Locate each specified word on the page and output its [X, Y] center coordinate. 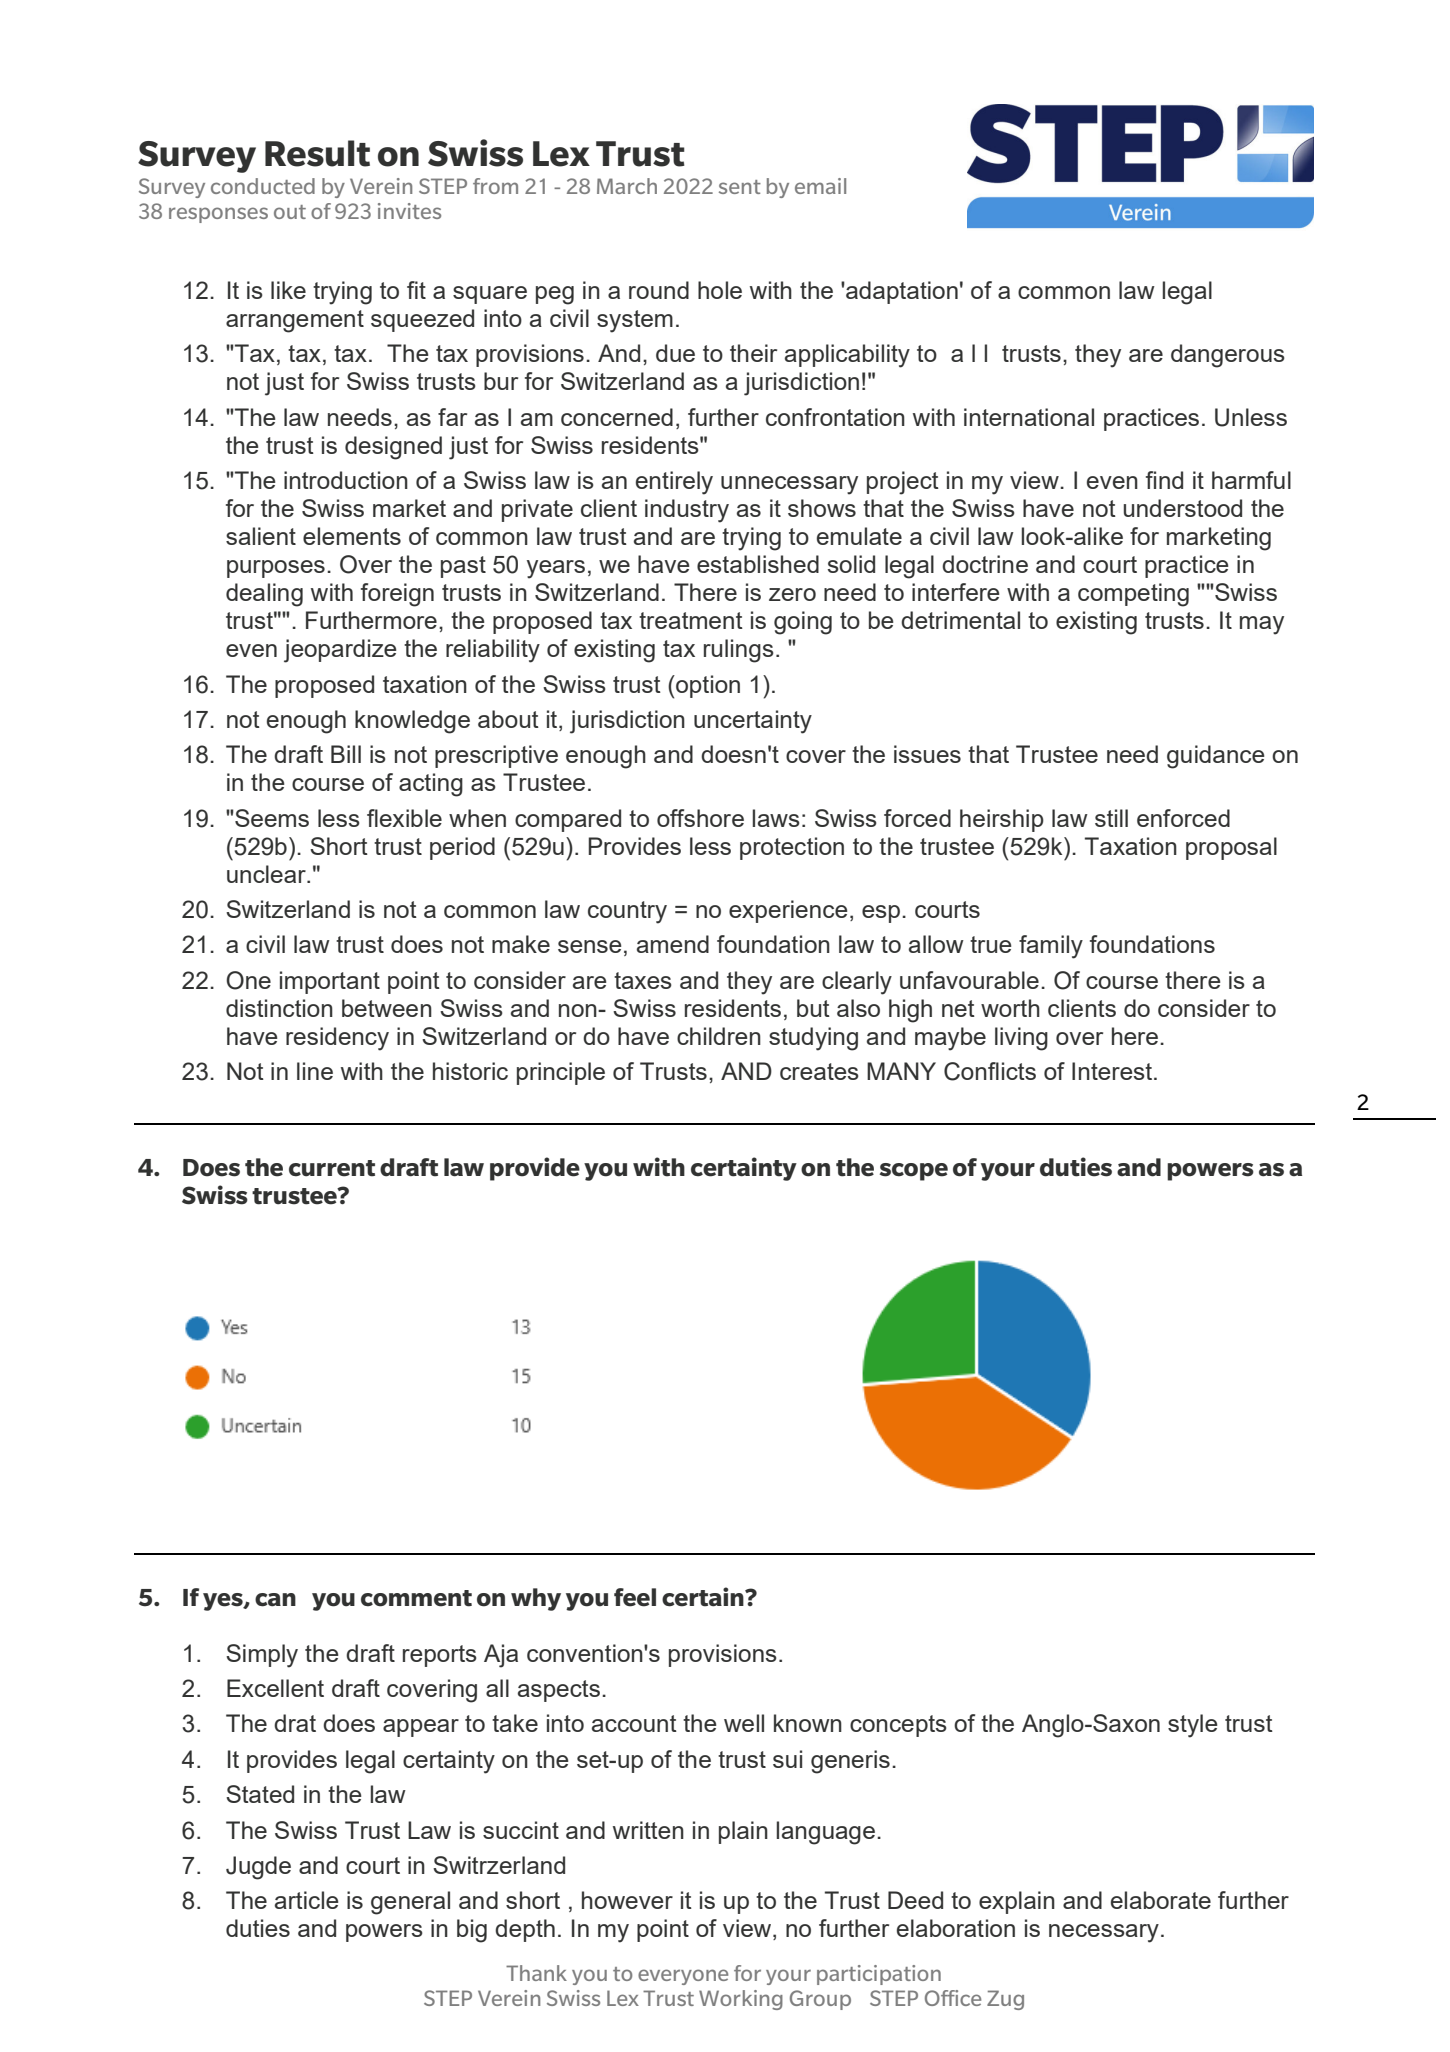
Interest [1113, 1071]
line [315, 1071]
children [719, 1036]
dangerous [1228, 356]
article [306, 1900]
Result [317, 153]
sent [740, 187]
